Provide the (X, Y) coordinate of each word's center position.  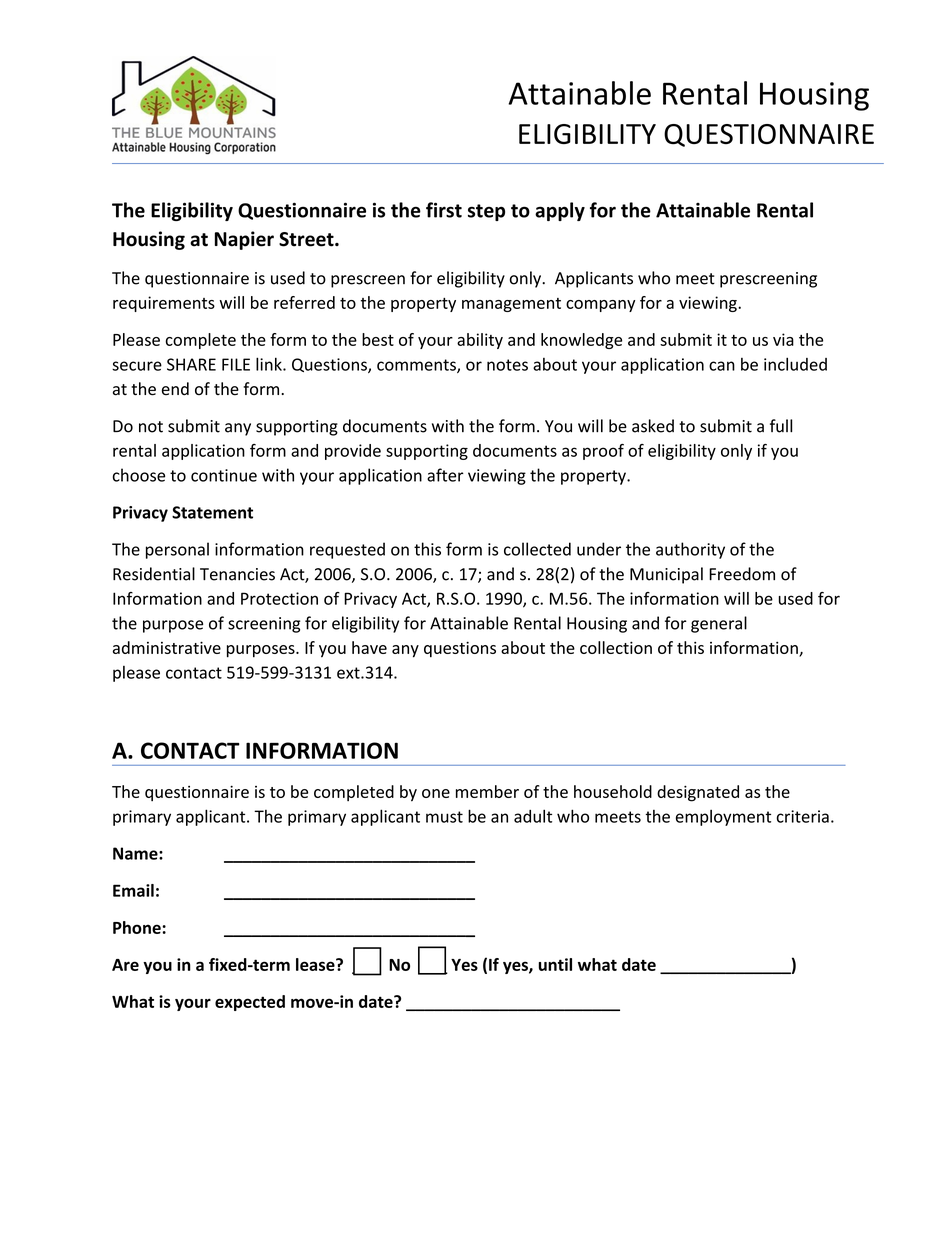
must (444, 817)
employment (723, 818)
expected (250, 1003)
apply (560, 211)
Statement (212, 512)
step (486, 212)
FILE (236, 364)
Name (136, 853)
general (719, 624)
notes (507, 365)
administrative (167, 647)
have (369, 647)
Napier (244, 240)
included (795, 364)
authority (690, 550)
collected (537, 549)
